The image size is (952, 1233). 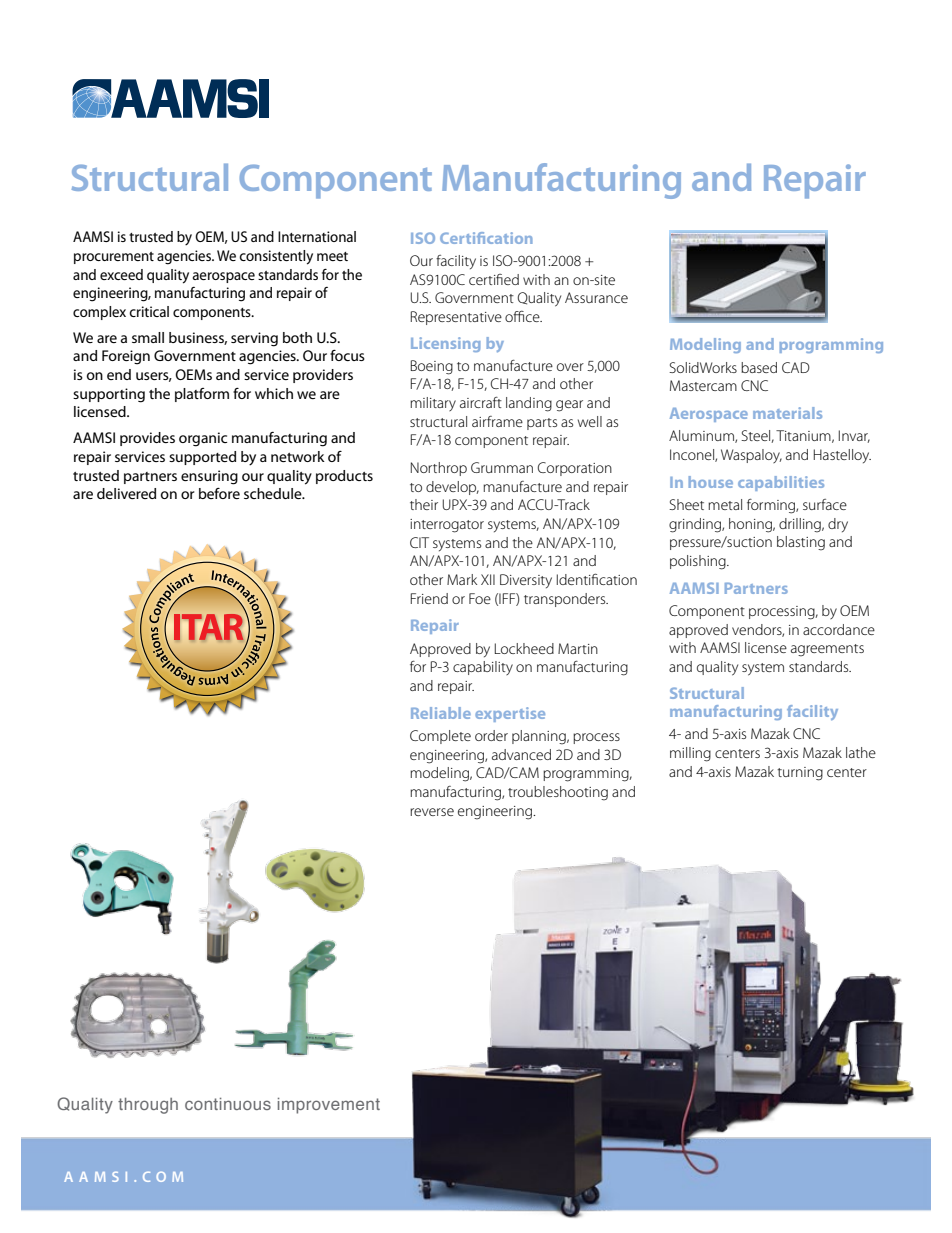 What do you see at coordinates (228, 1104) in the page?
I see `continuous` at bounding box center [228, 1104].
